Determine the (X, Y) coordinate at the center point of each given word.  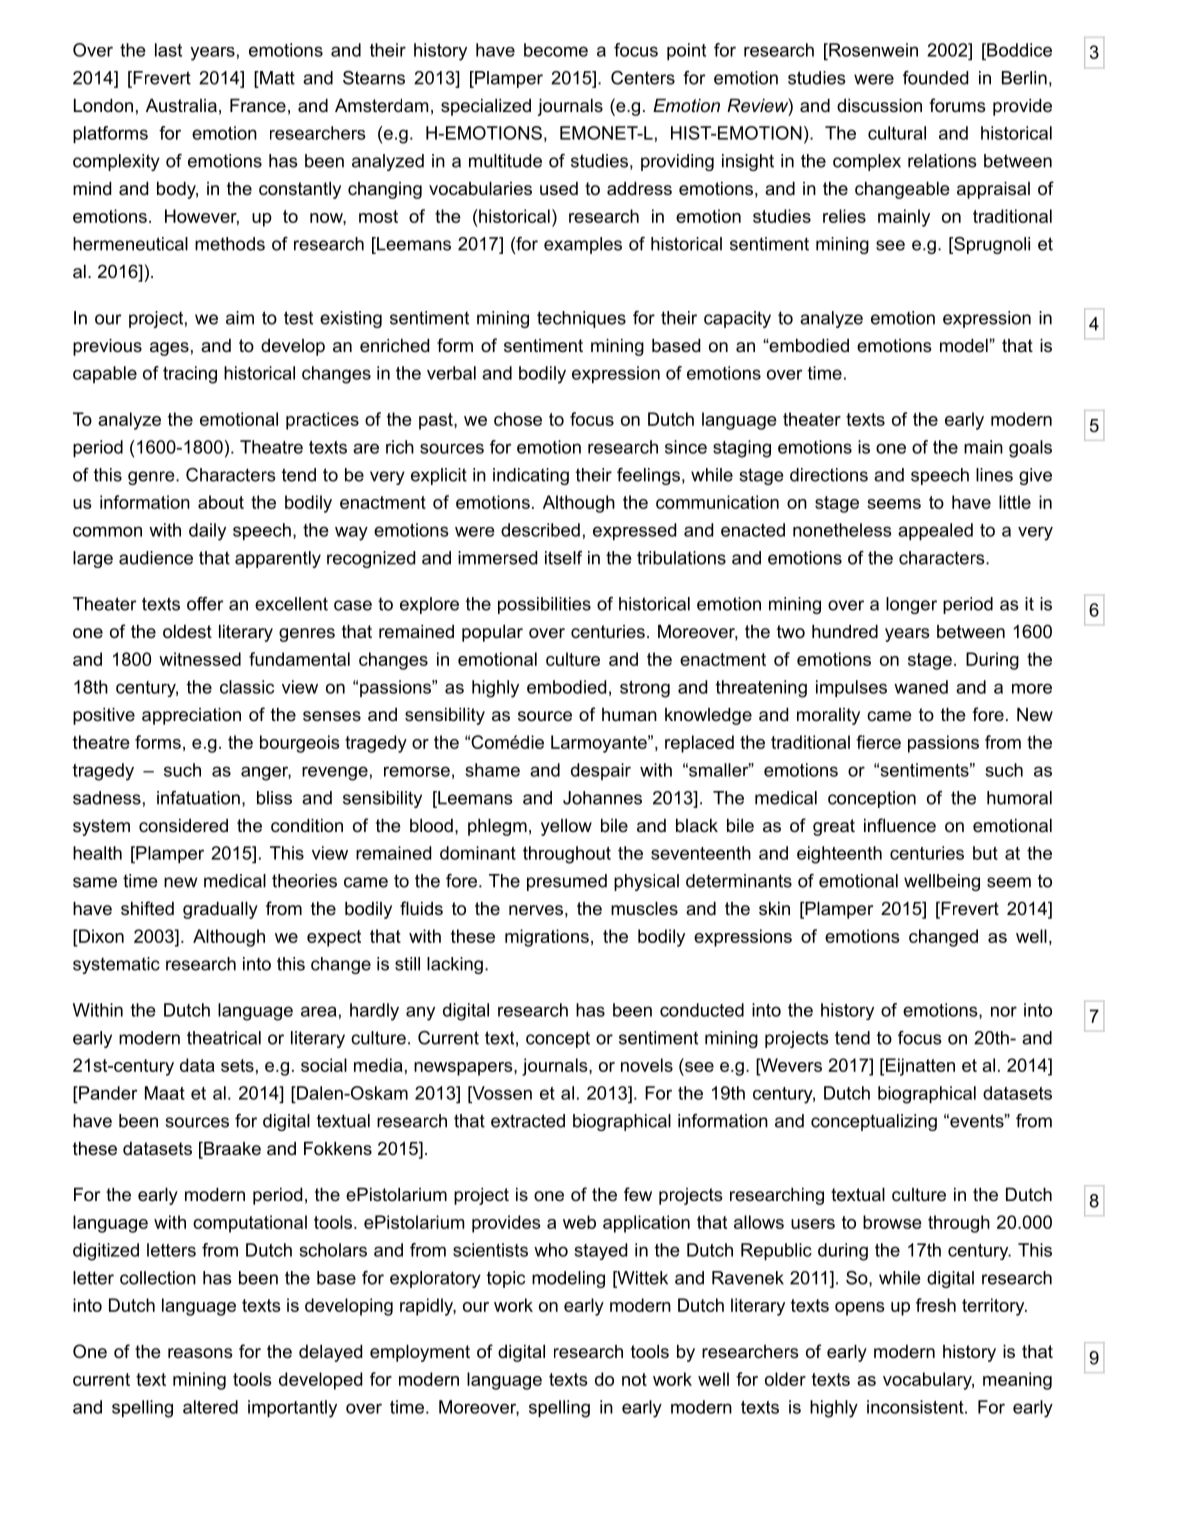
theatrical (224, 1038)
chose (518, 419)
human (629, 714)
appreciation (191, 716)
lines (994, 475)
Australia (181, 105)
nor (1004, 1011)
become (556, 50)
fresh (936, 1305)
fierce (878, 742)
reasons (200, 1353)
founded (935, 78)
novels (647, 1065)
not (634, 1379)
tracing (190, 375)
